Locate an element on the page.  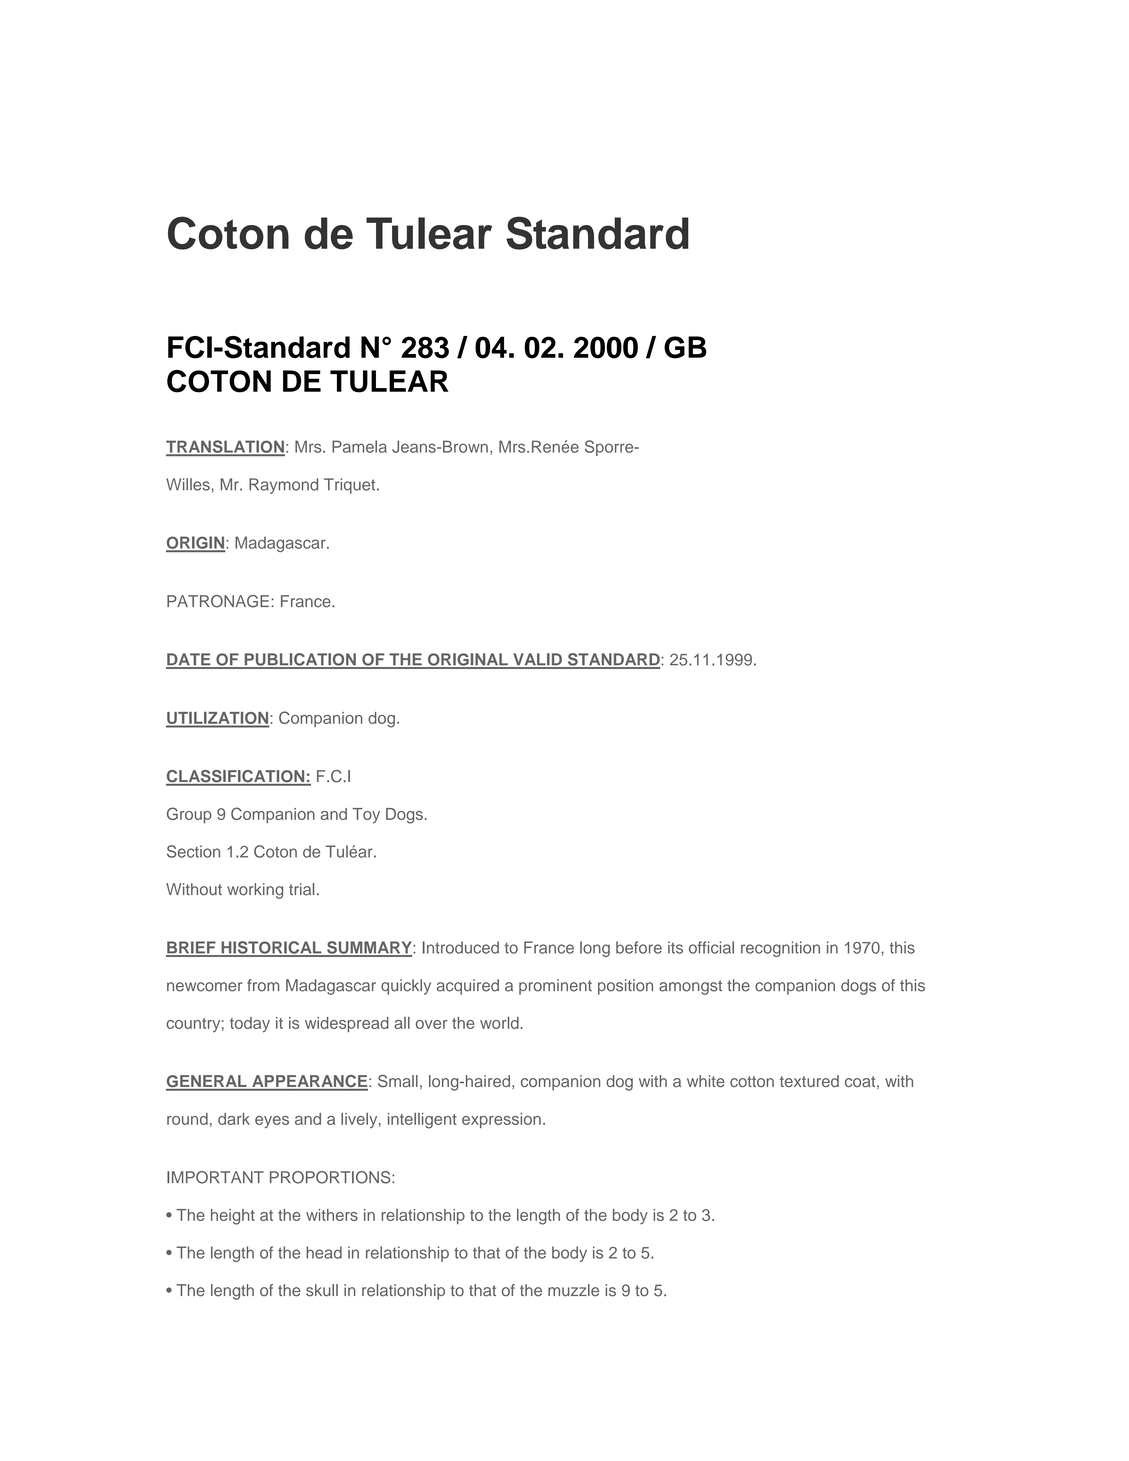
PUBLICATION is located at coordinates (300, 660).
